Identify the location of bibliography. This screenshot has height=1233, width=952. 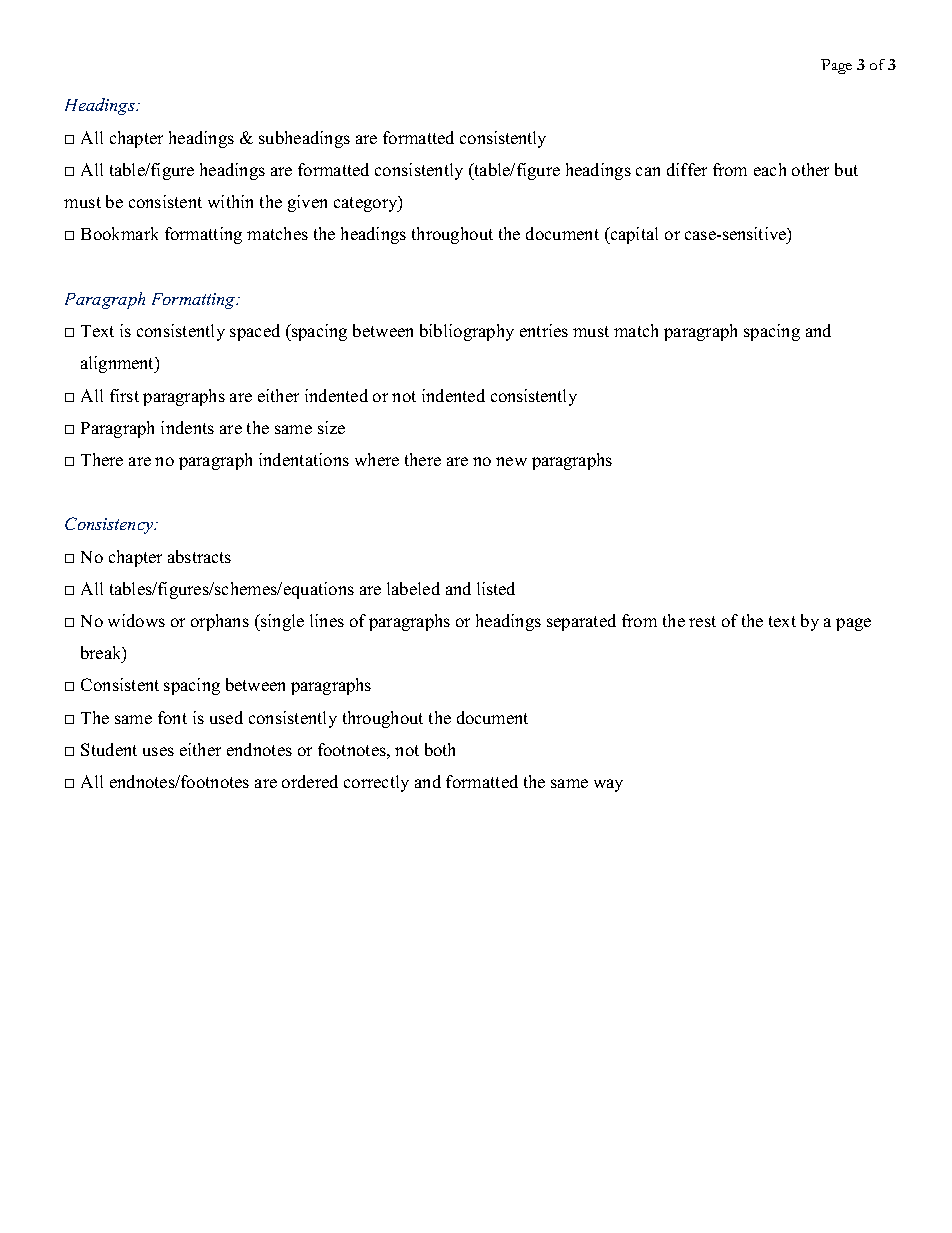
(467, 332).
